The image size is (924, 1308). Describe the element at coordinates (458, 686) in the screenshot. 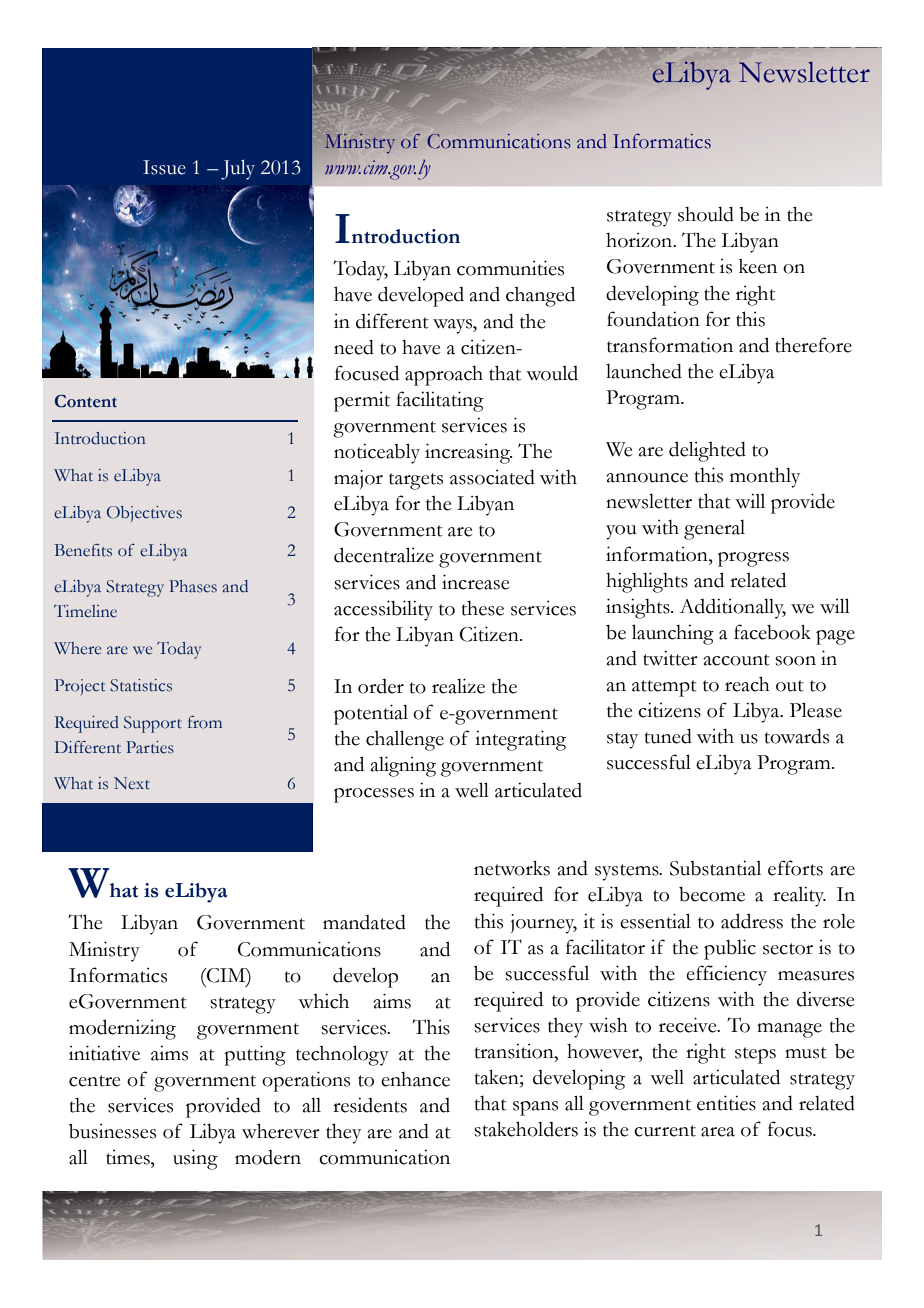

I see `realize` at that location.
